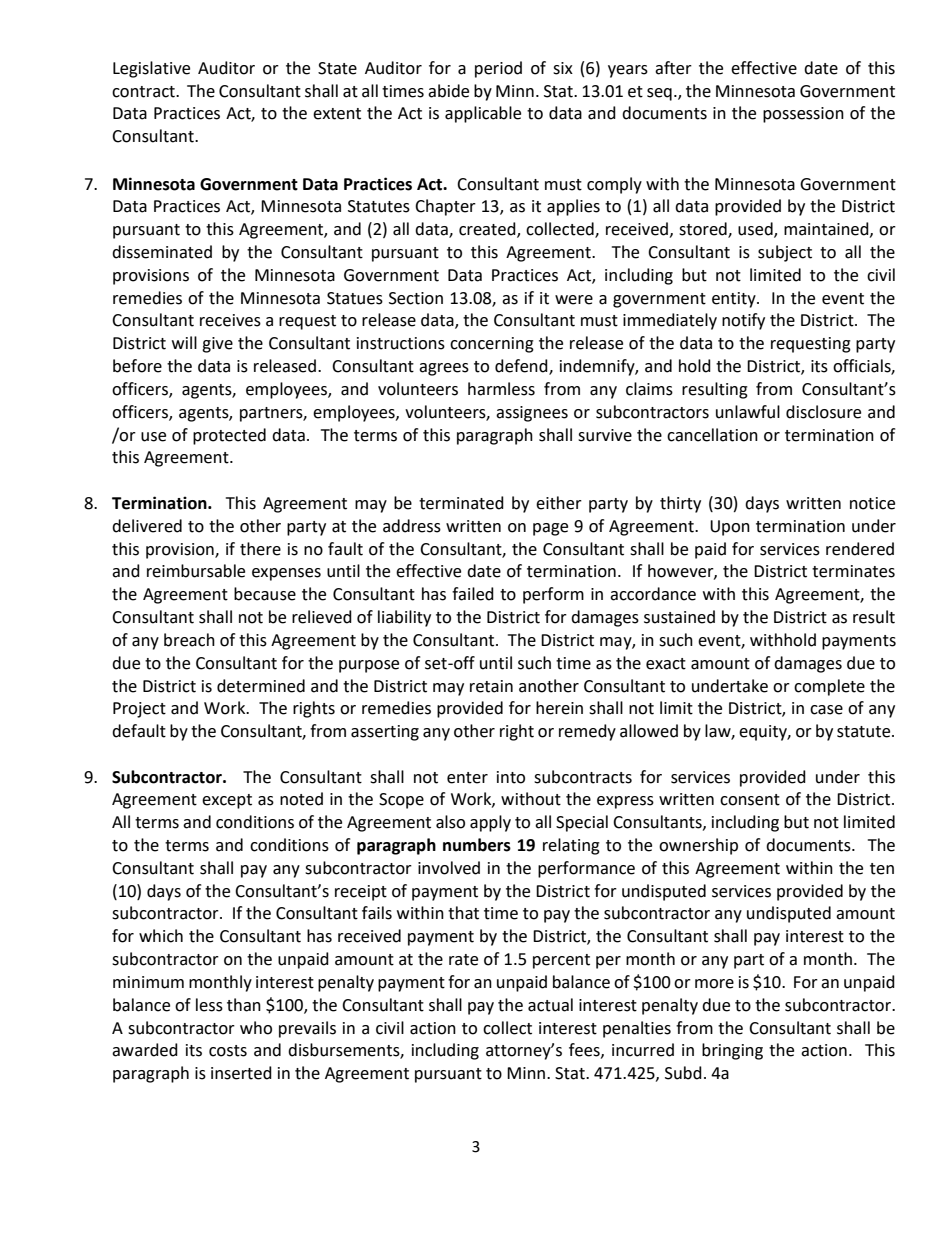 The image size is (952, 1233). I want to click on unlawful, so click(748, 412).
